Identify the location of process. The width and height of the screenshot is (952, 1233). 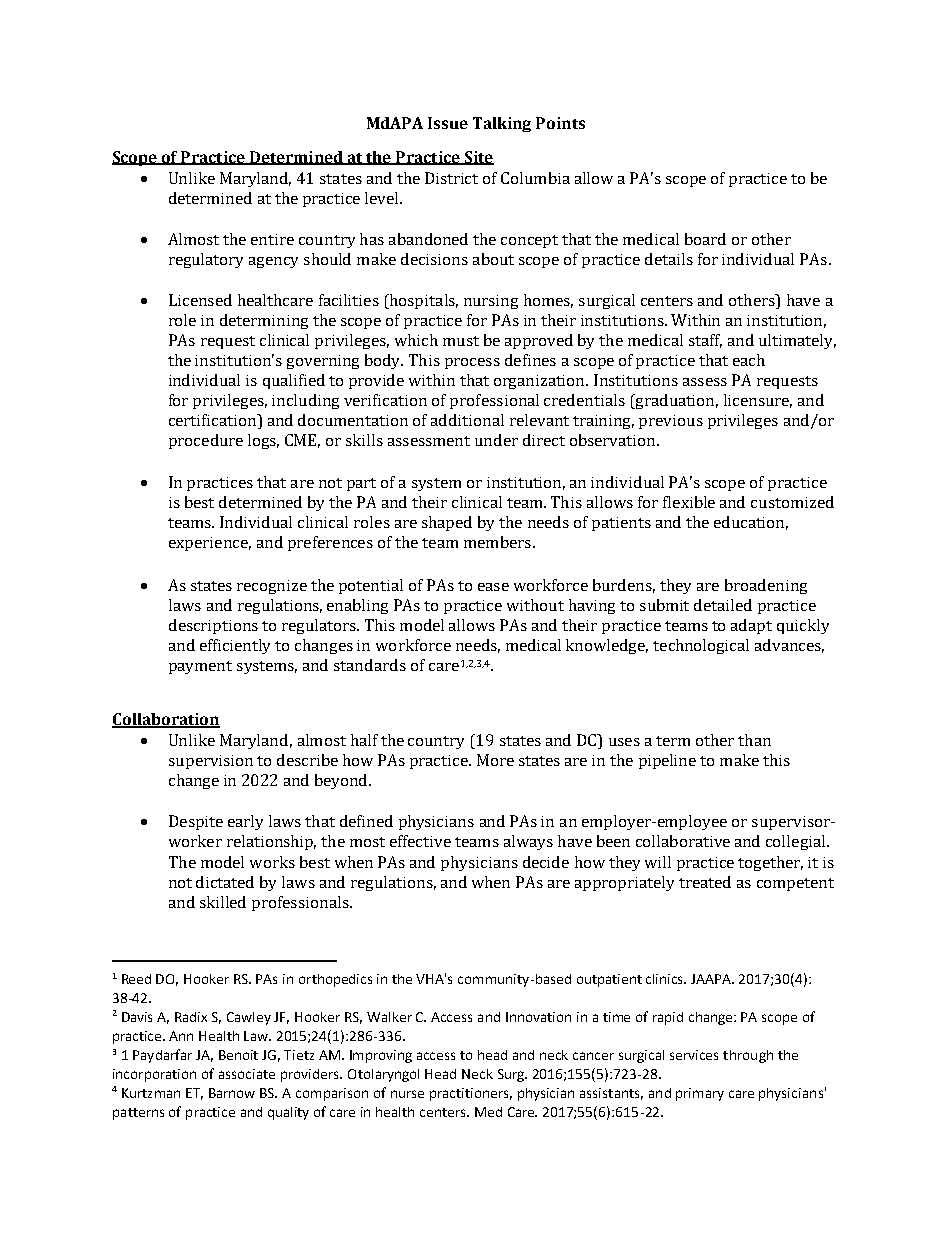
(472, 363).
